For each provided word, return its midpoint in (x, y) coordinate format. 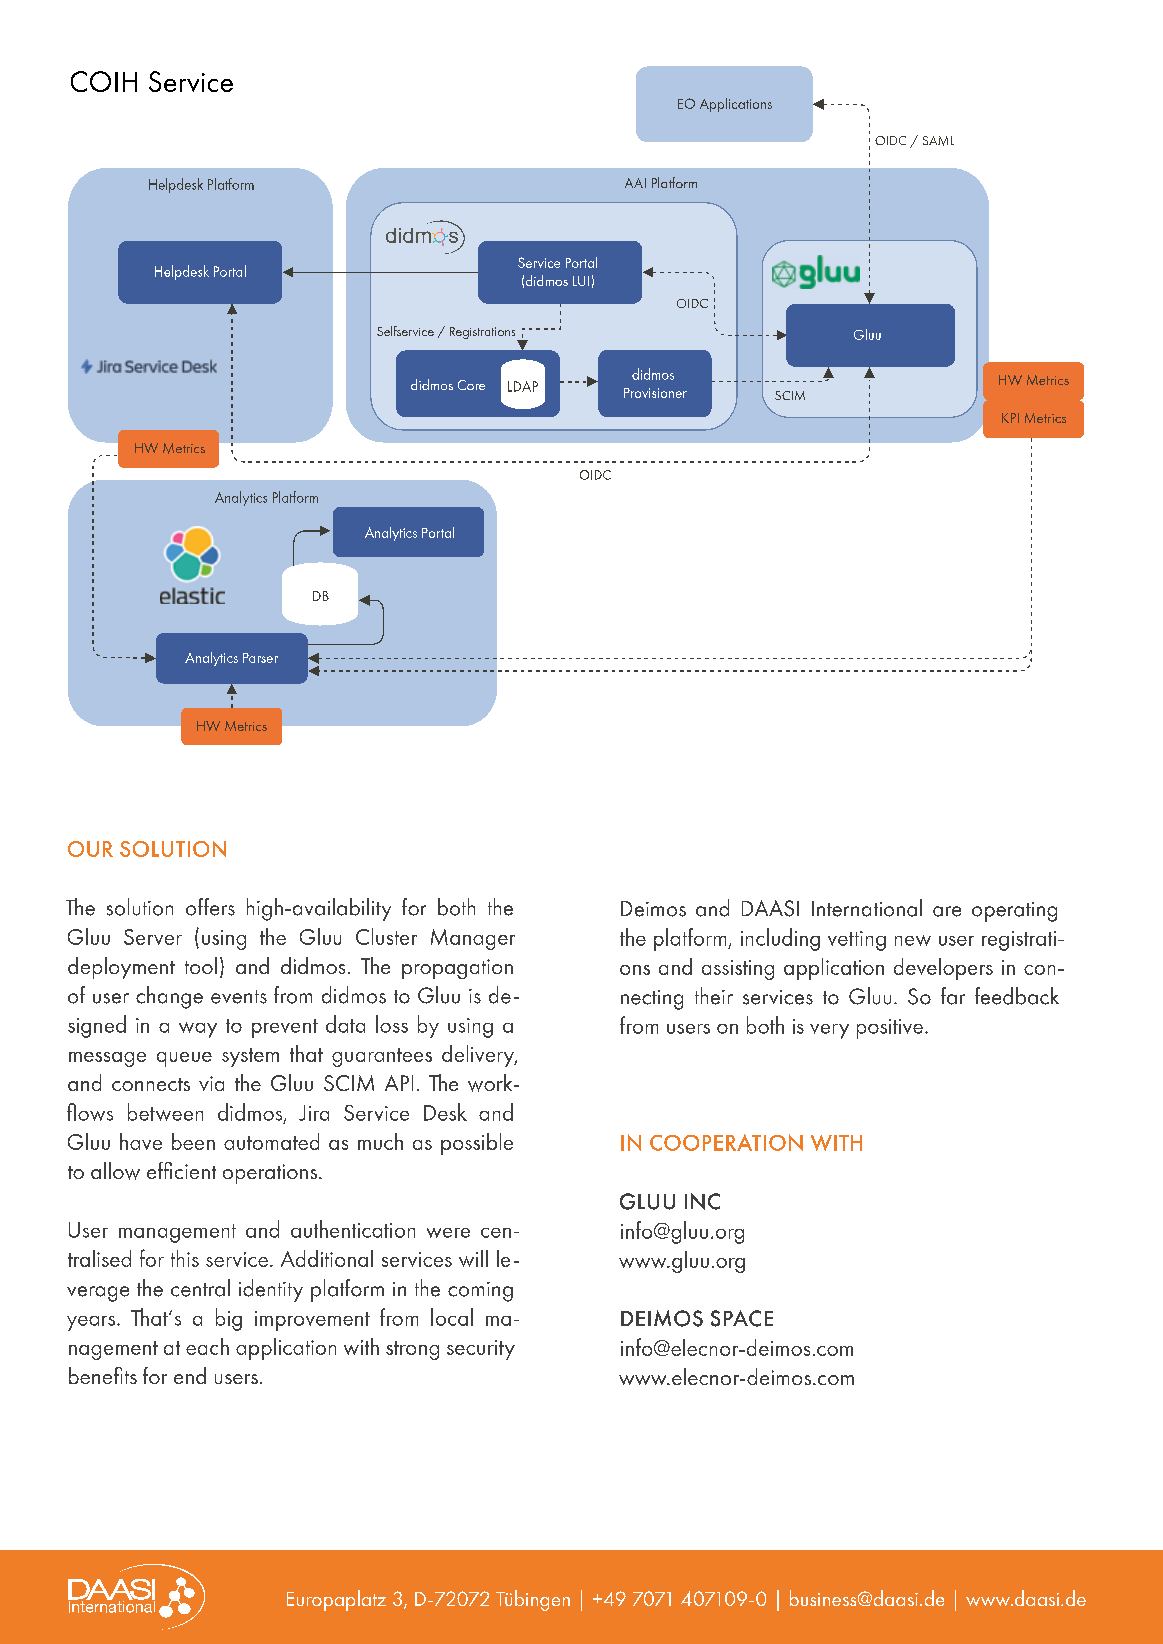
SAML (938, 141)
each (207, 1346)
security (481, 1350)
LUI (581, 281)
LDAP (523, 386)
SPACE (742, 1318)
